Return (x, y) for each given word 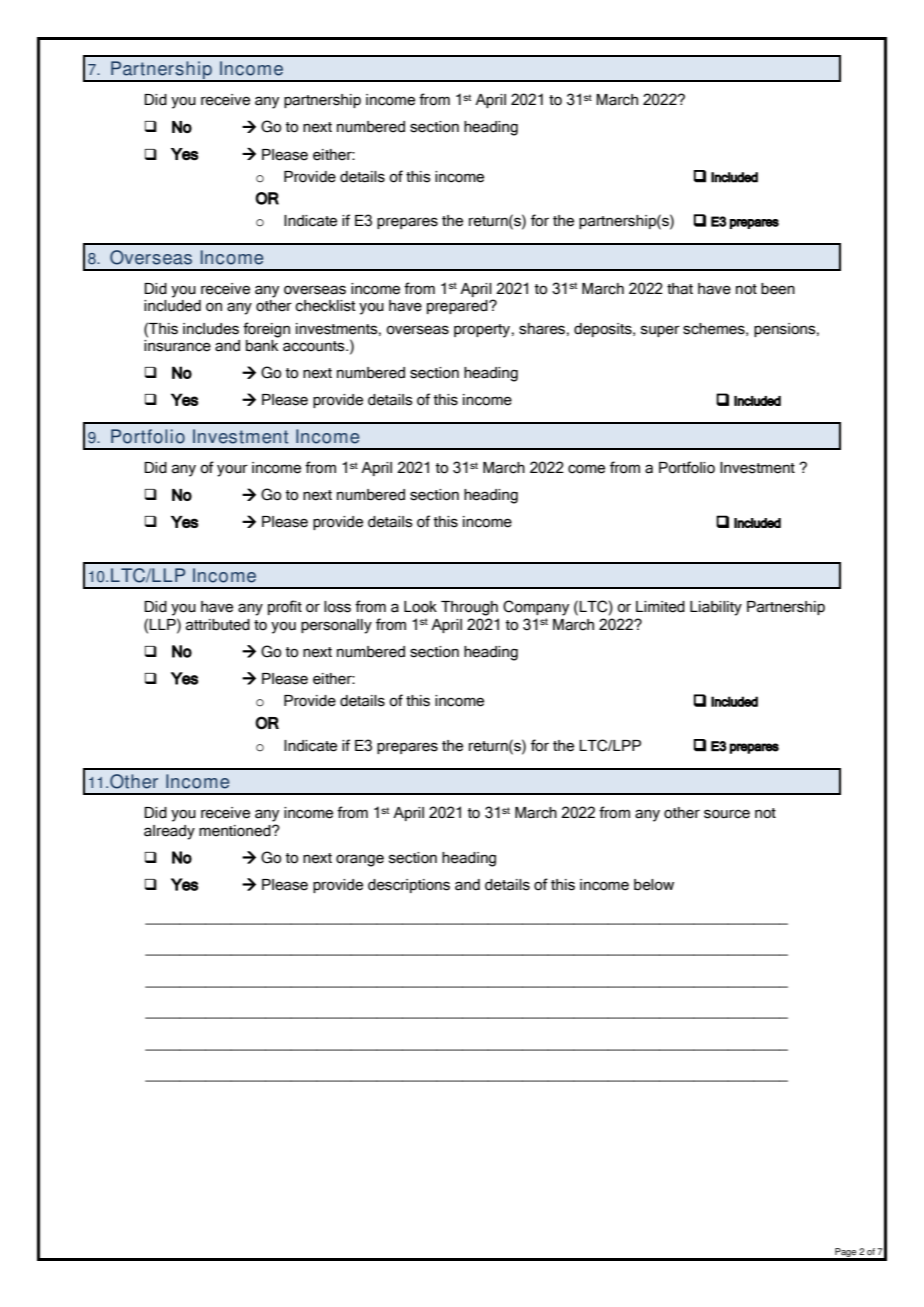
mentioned (236, 831)
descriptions (409, 886)
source (727, 814)
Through (469, 608)
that (680, 289)
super (660, 331)
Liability (716, 608)
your (232, 470)
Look (420, 607)
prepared (458, 307)
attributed (218, 625)
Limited (660, 607)
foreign (266, 330)
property (482, 331)
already (169, 832)
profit (285, 607)
